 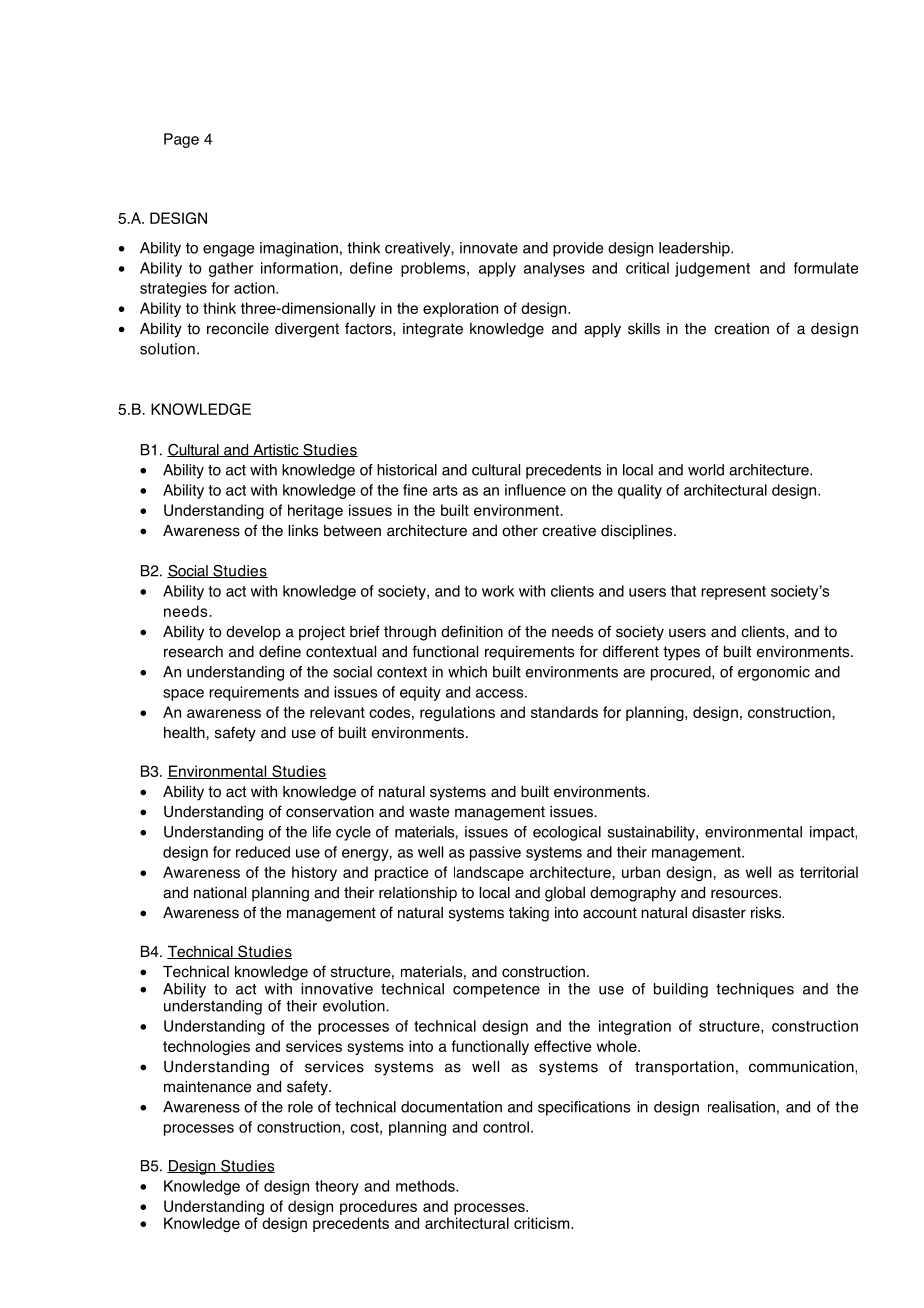 I want to click on which, so click(x=467, y=672).
